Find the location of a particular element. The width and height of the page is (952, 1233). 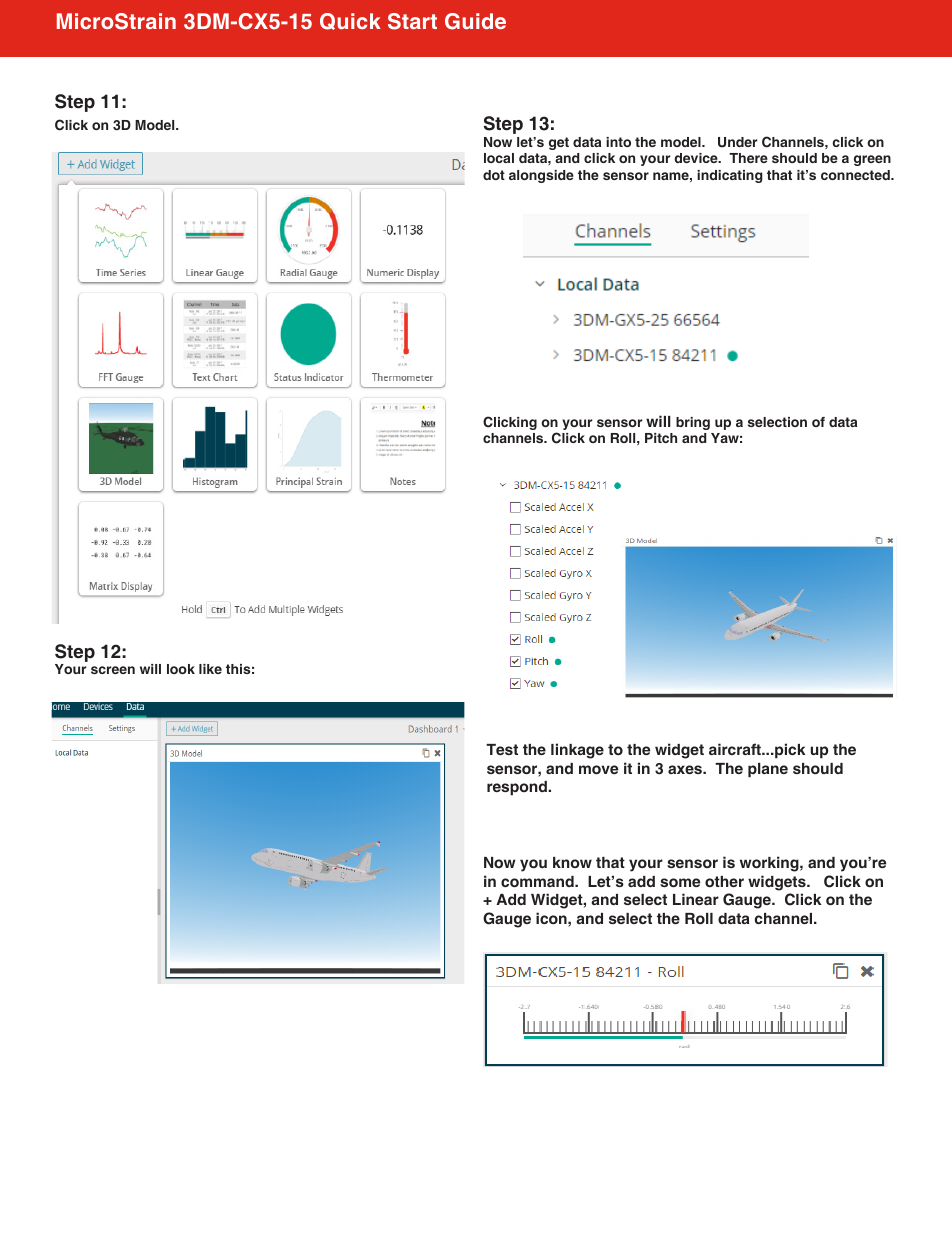

alongside is located at coordinates (541, 176).
